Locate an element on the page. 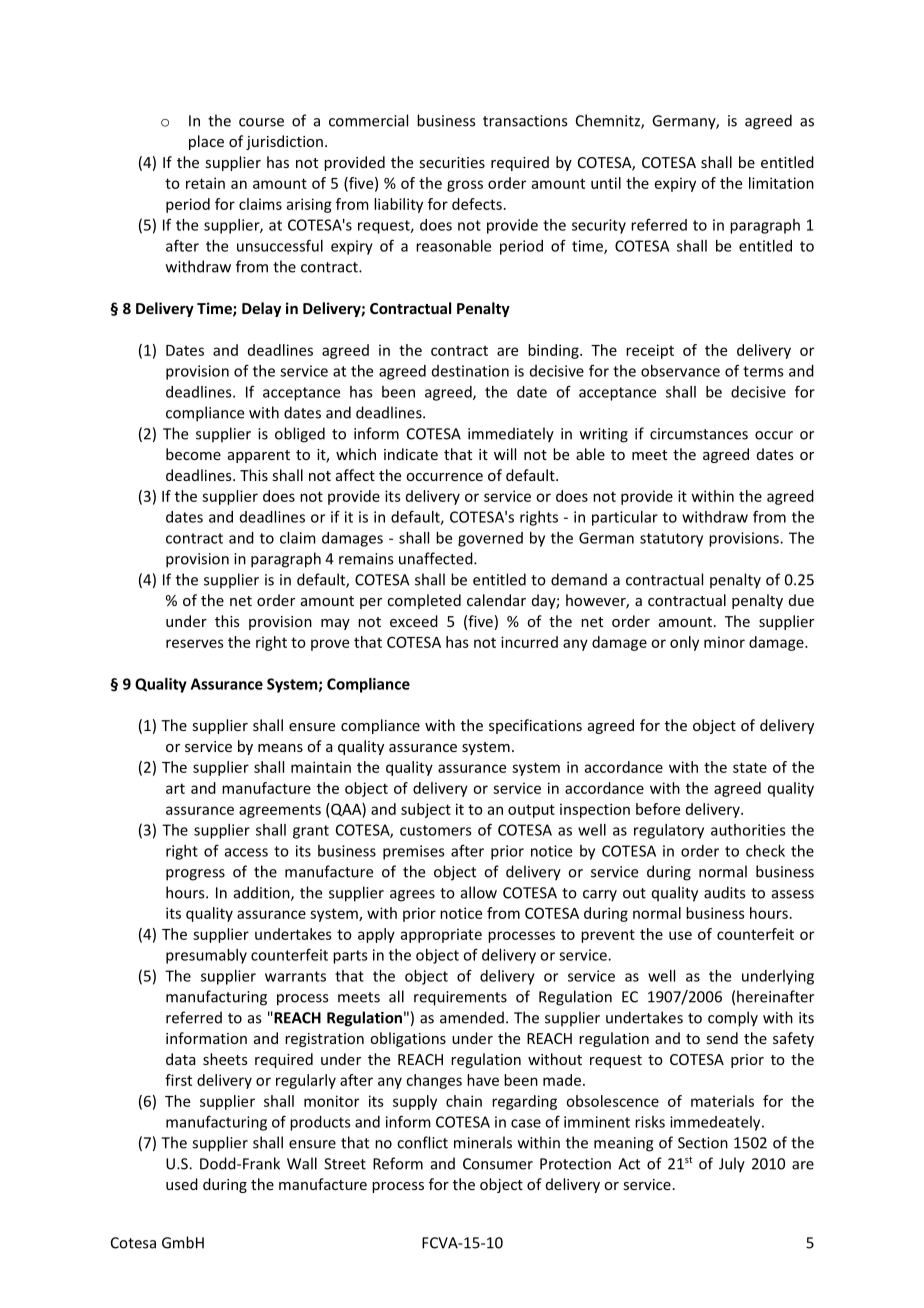 The height and width of the document is (1308, 924). securities is located at coordinates (452, 162).
